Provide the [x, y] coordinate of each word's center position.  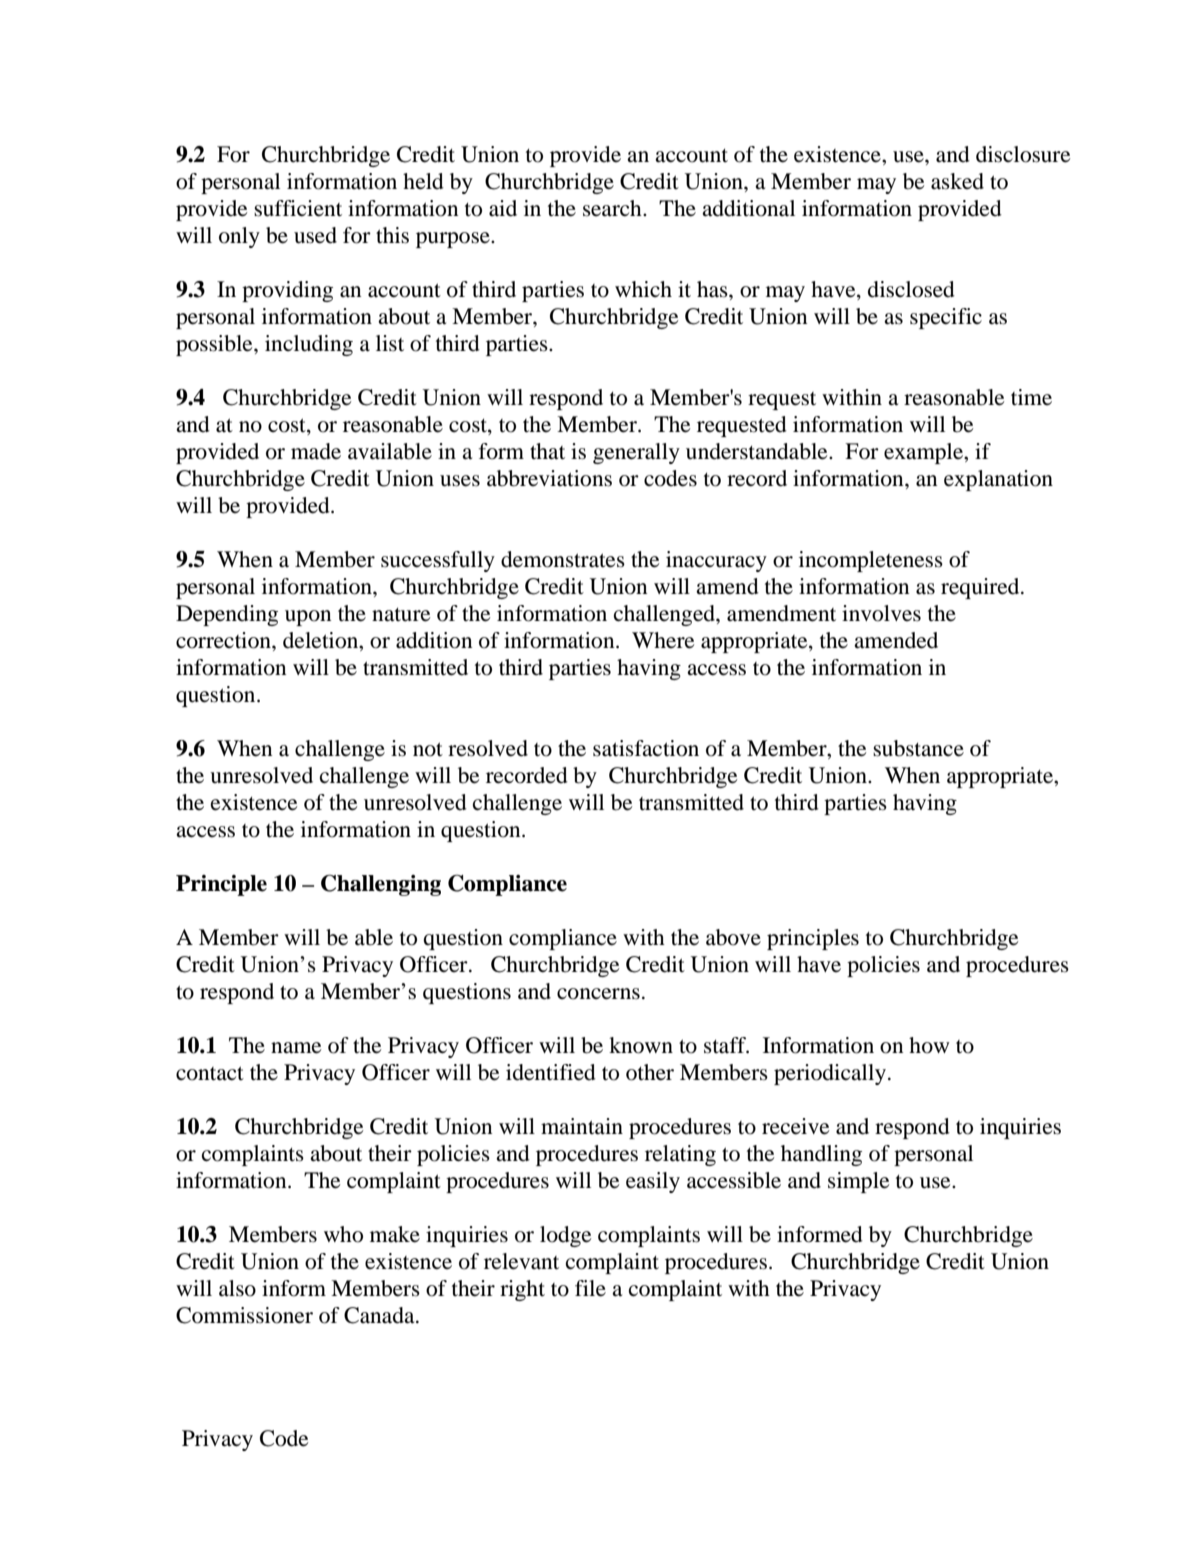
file [590, 1288]
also [237, 1288]
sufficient [298, 208]
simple [858, 1182]
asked [957, 181]
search [613, 208]
